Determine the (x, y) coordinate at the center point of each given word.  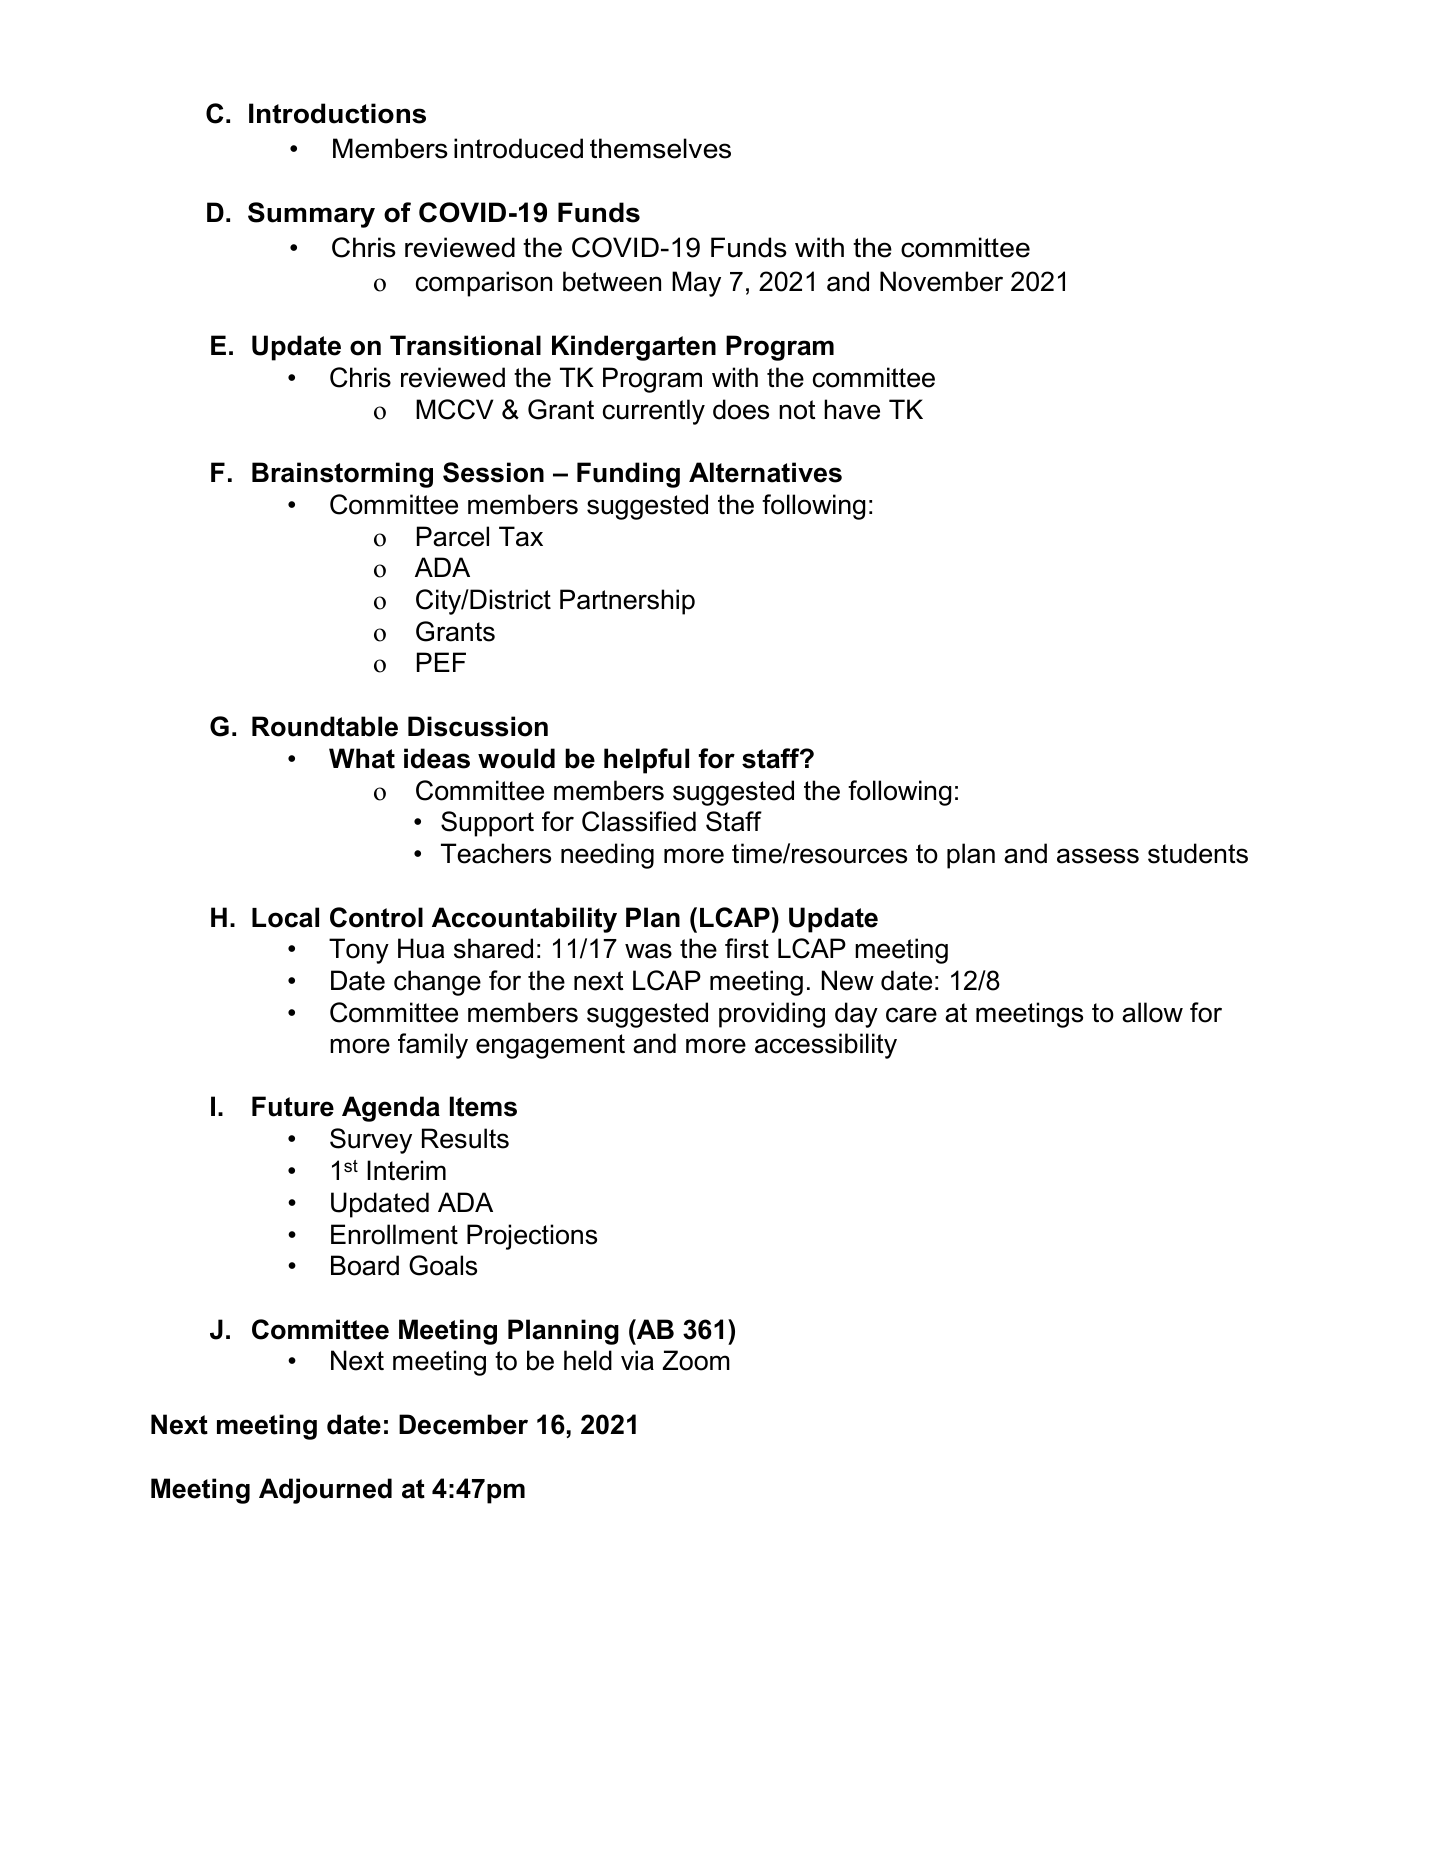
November (941, 281)
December (463, 1424)
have (852, 409)
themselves (660, 148)
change (437, 983)
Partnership (627, 602)
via (637, 1360)
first (747, 948)
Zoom (696, 1360)
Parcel (453, 536)
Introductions (337, 113)
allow (1152, 1012)
